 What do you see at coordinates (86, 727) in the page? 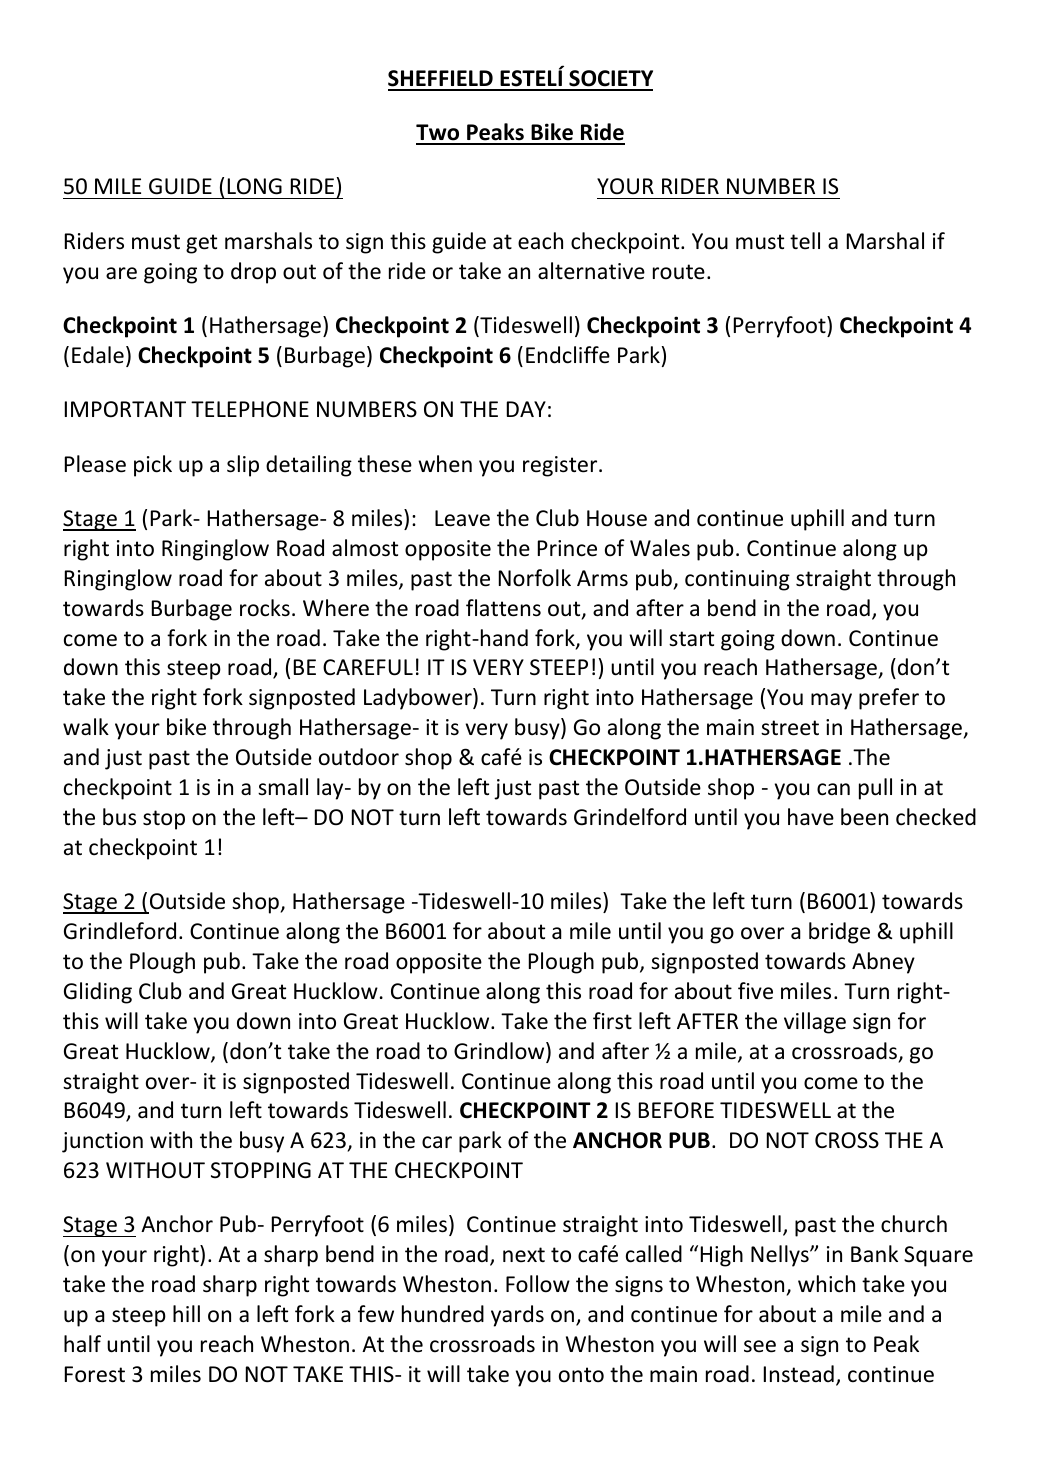
I see `walk` at bounding box center [86, 727].
